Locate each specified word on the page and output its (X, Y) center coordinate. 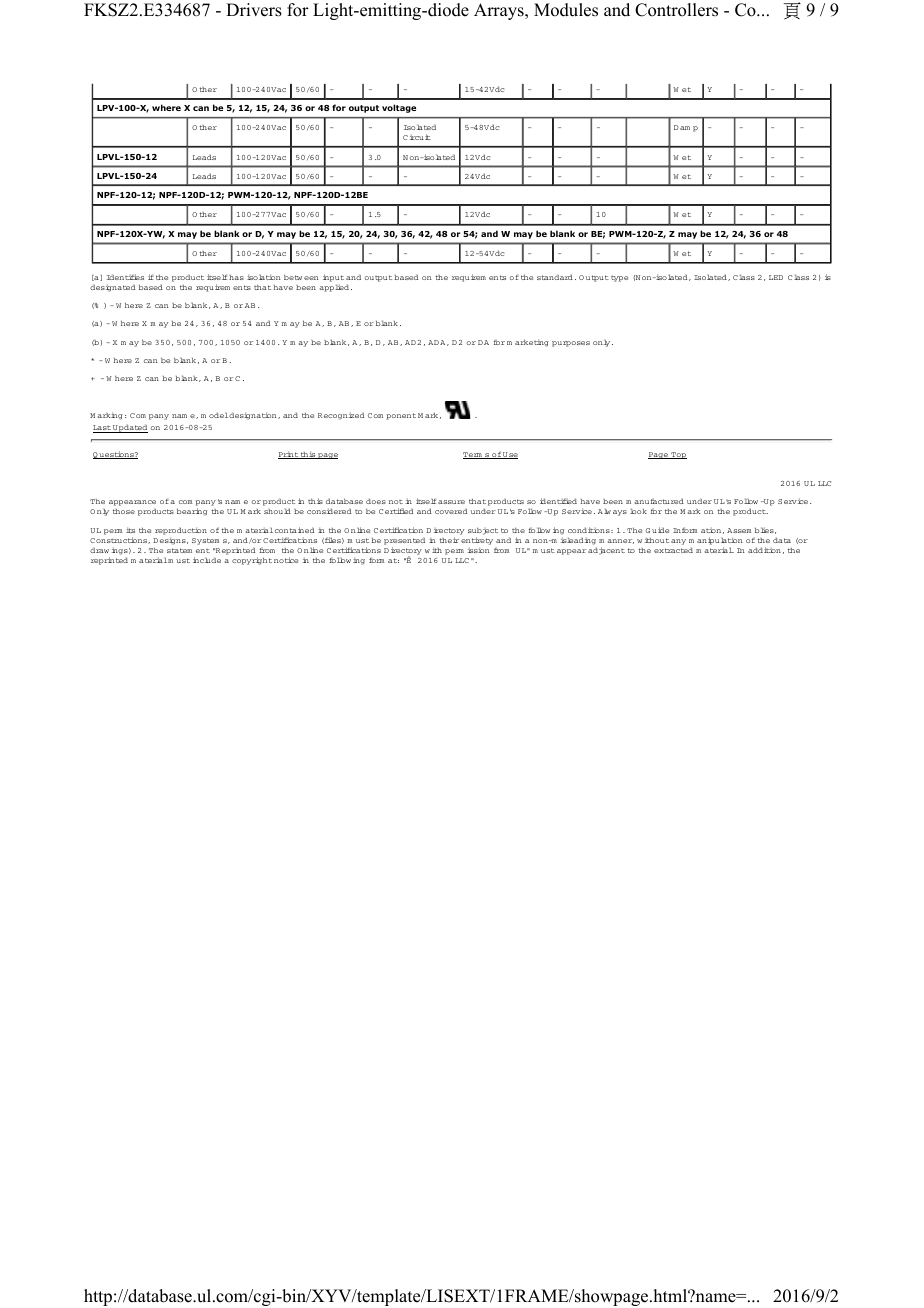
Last (102, 429)
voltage (399, 108)
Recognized (341, 416)
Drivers (254, 10)
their (449, 540)
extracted (673, 550)
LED (776, 277)
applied (334, 288)
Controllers (676, 10)
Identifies (125, 277)
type (619, 279)
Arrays (500, 11)
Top (678, 455)
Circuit (417, 137)
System (206, 541)
